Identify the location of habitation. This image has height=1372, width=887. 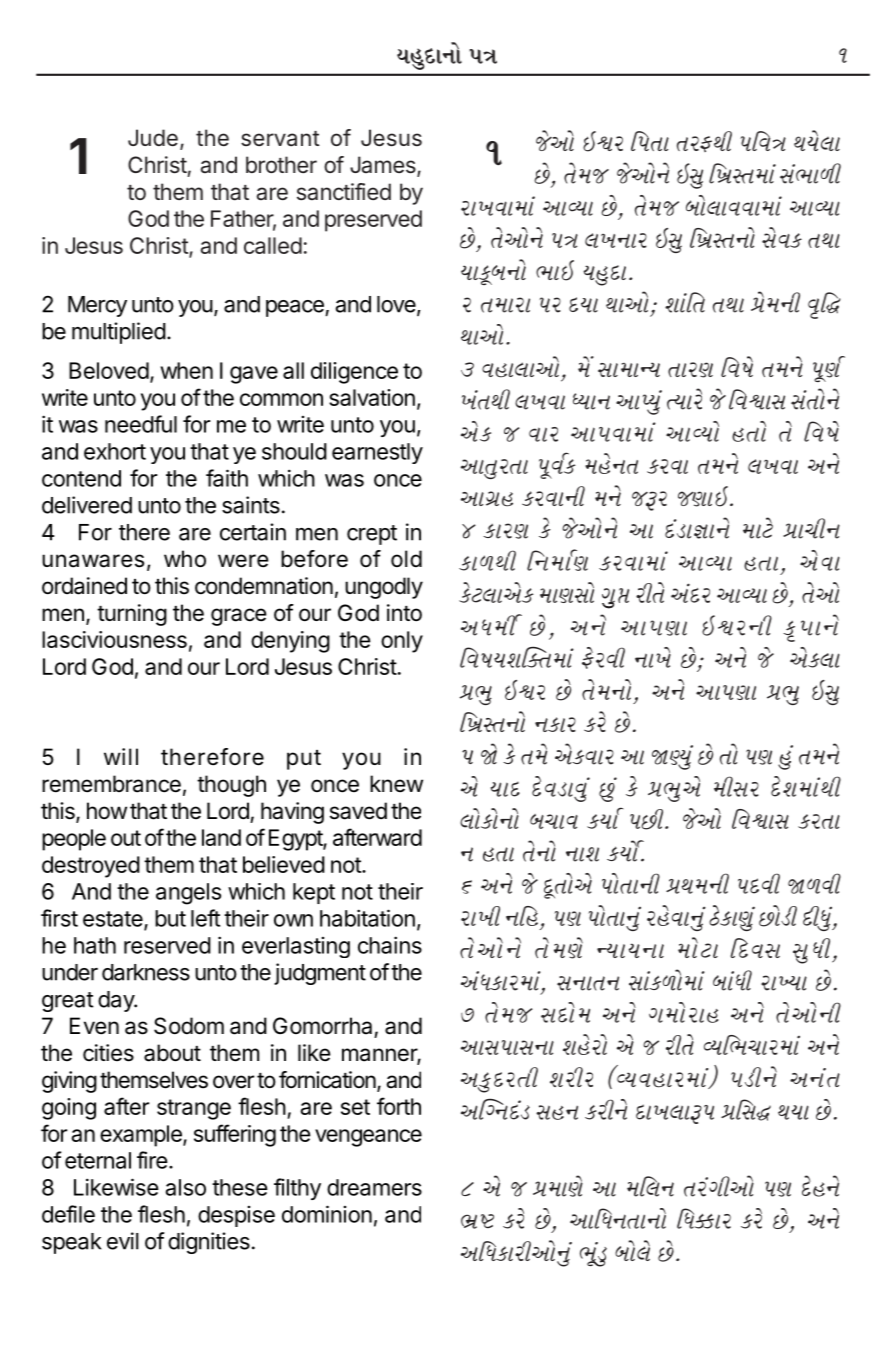
(367, 918).
